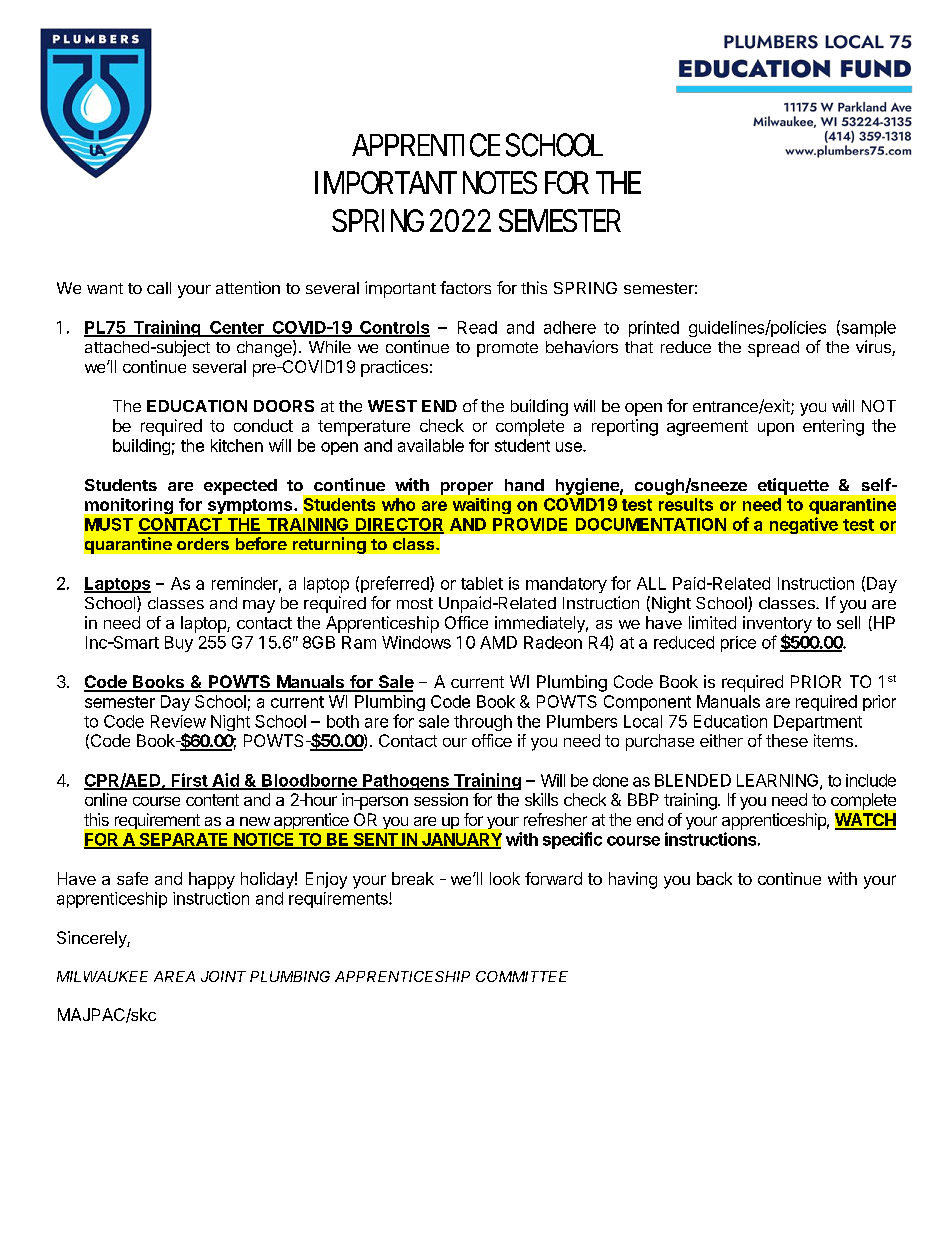 The width and height of the image is (952, 1233). I want to click on call, so click(159, 288).
